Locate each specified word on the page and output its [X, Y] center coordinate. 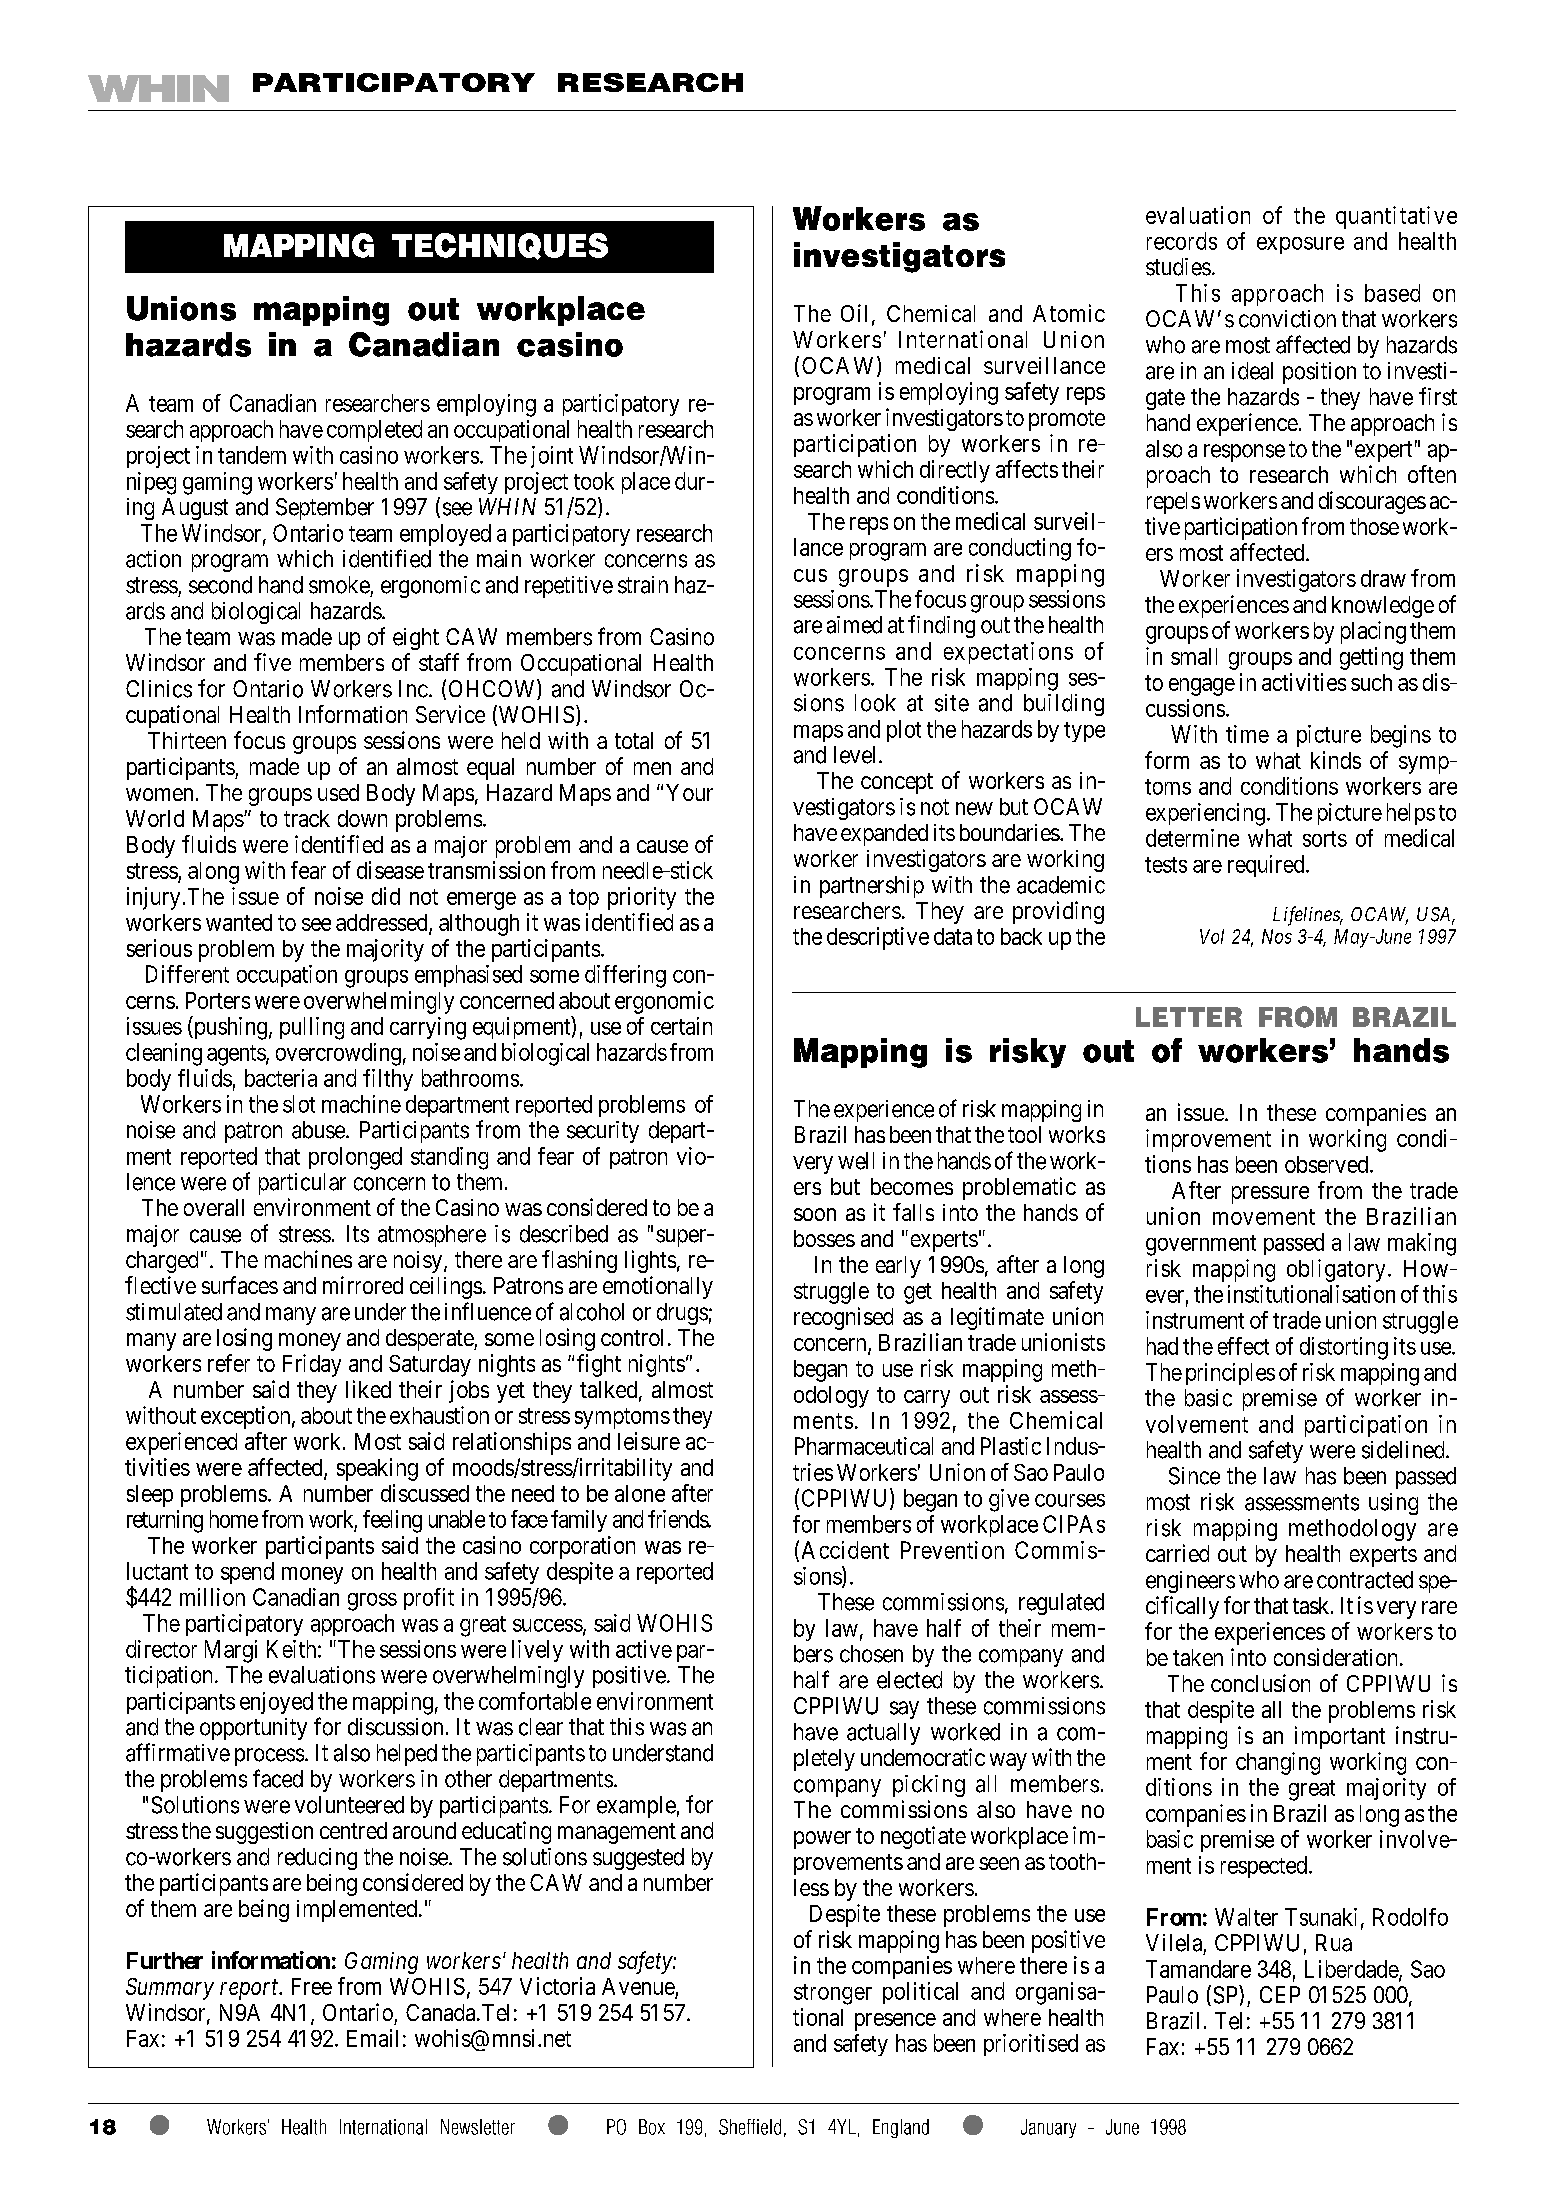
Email [372, 2038]
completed [374, 431]
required [1267, 866]
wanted [239, 922]
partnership [872, 887]
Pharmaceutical [864, 1446]
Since [1194, 1476]
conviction [1287, 319]
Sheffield [750, 2127]
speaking [377, 1469]
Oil [854, 313]
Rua [1334, 1943]
